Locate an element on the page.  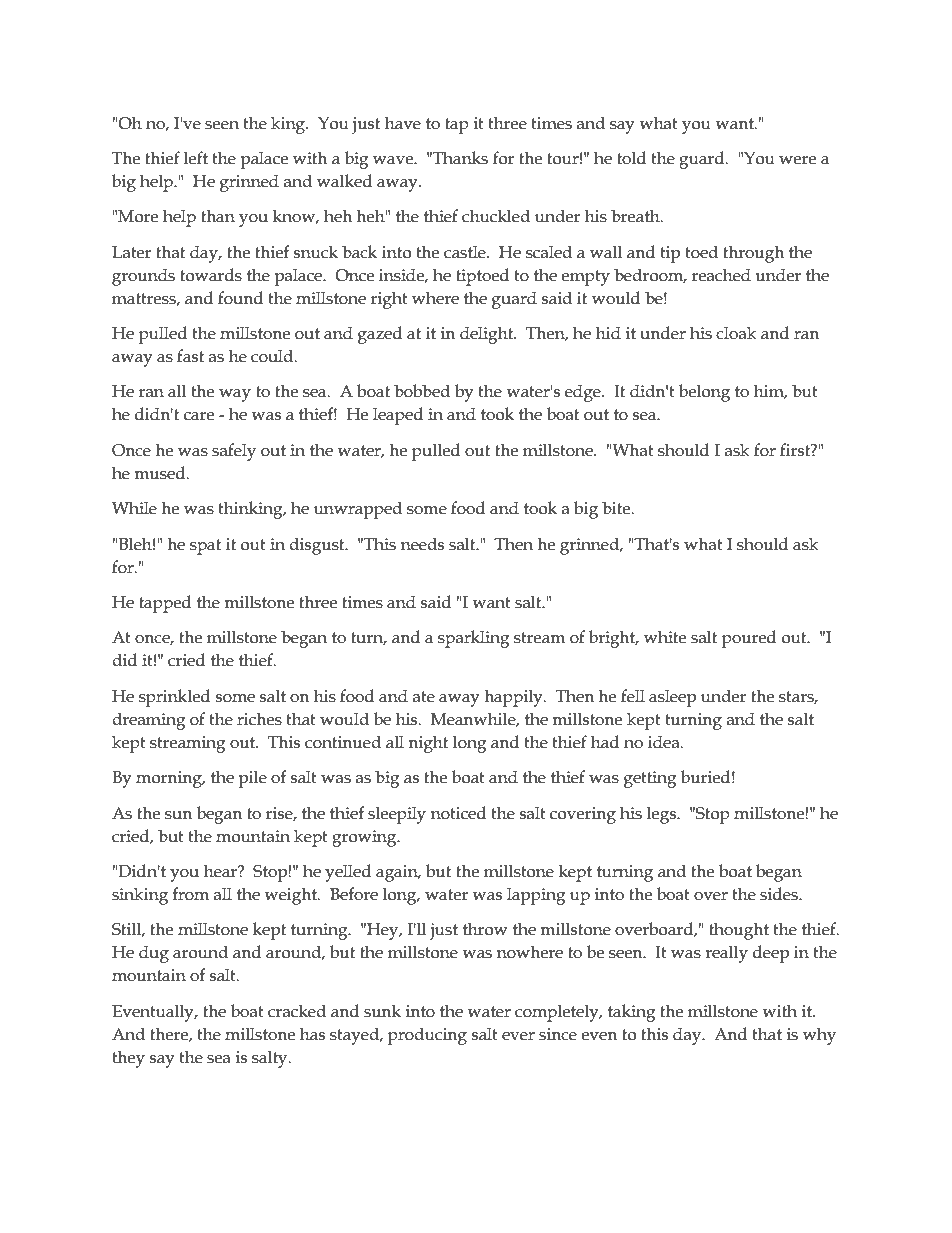
cracked is located at coordinates (297, 1011).
